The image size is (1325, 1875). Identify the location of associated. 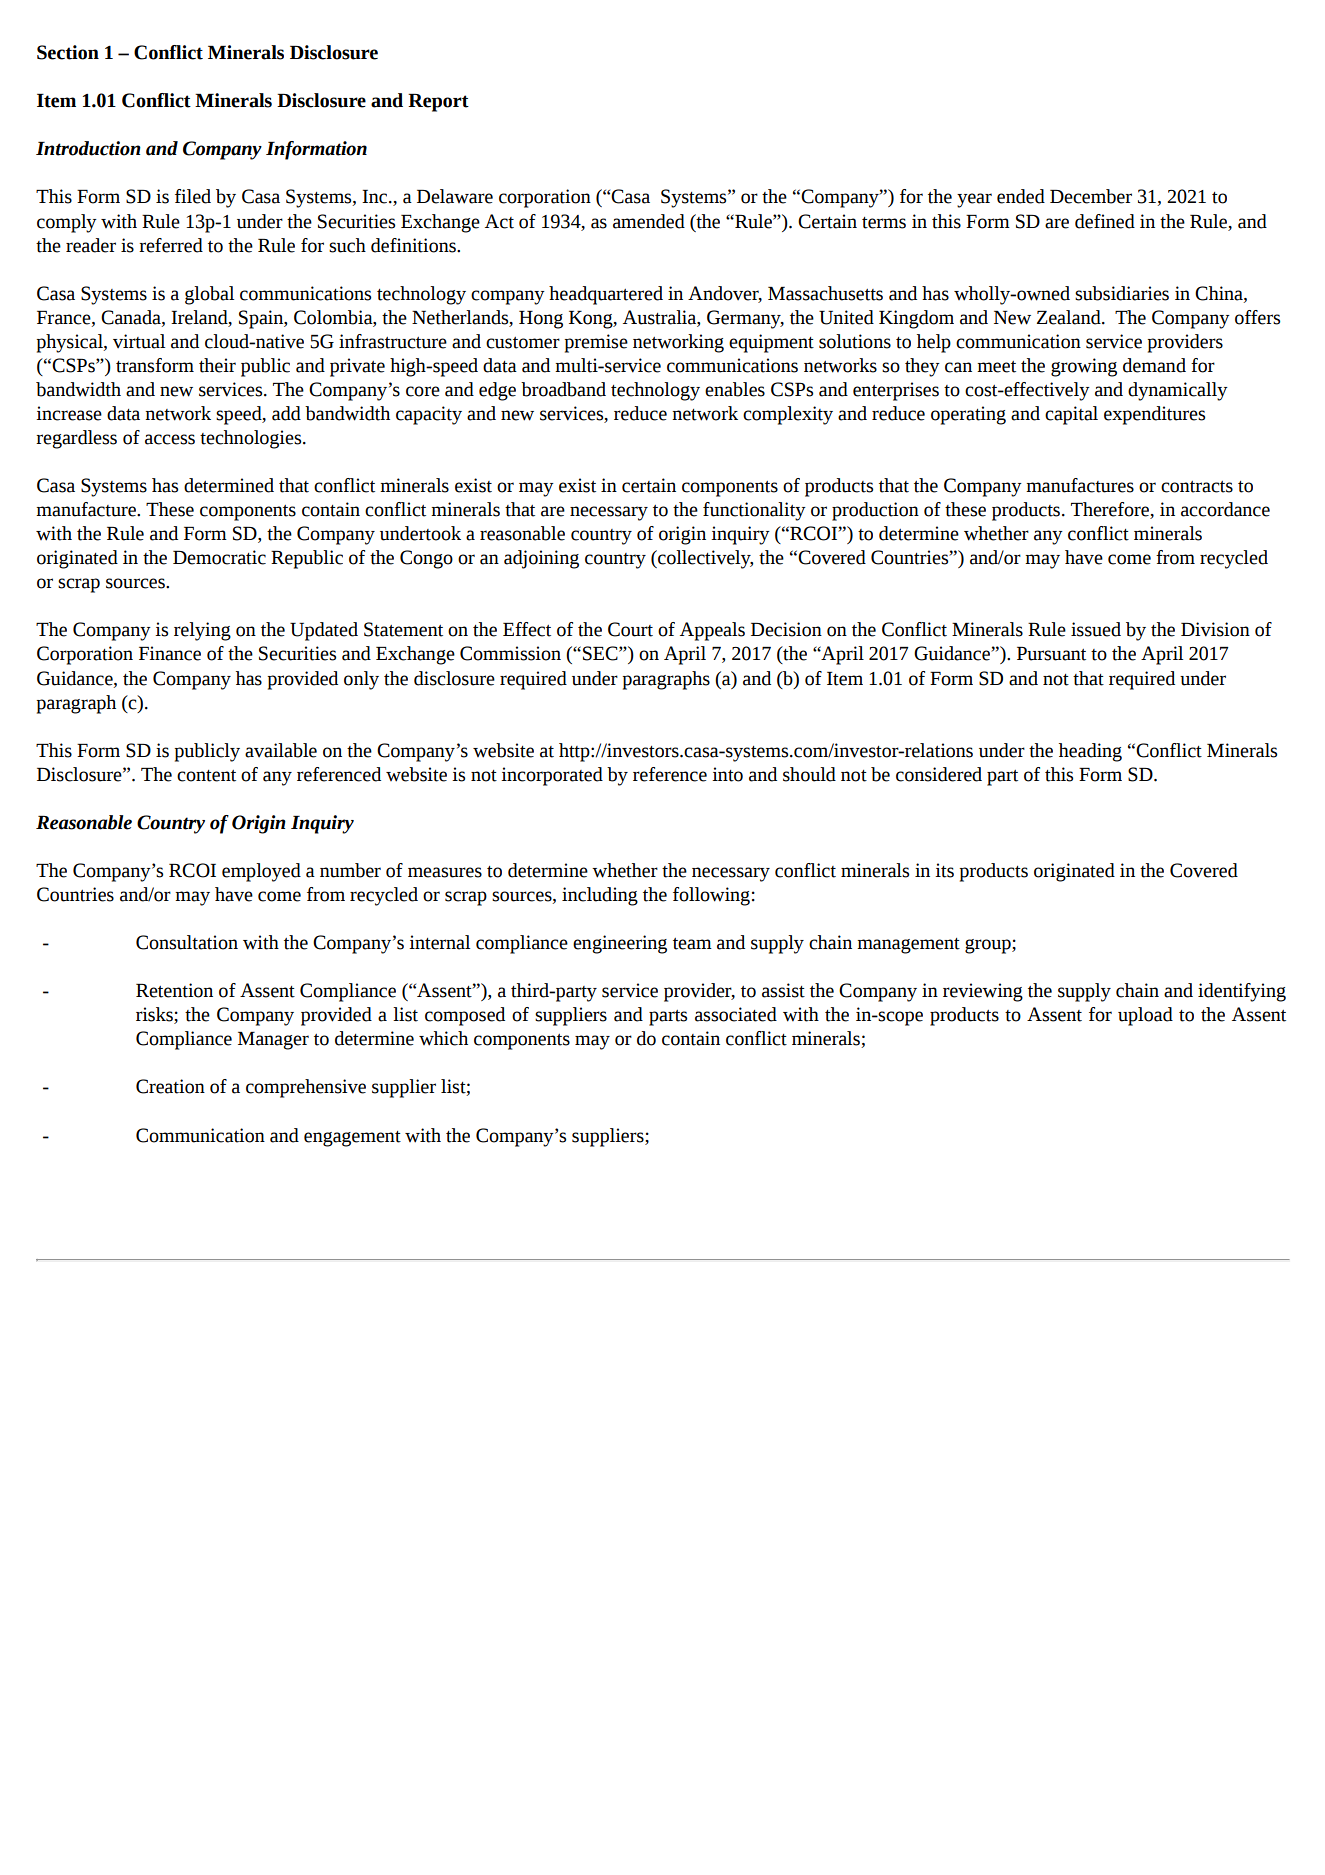
(736, 1014).
